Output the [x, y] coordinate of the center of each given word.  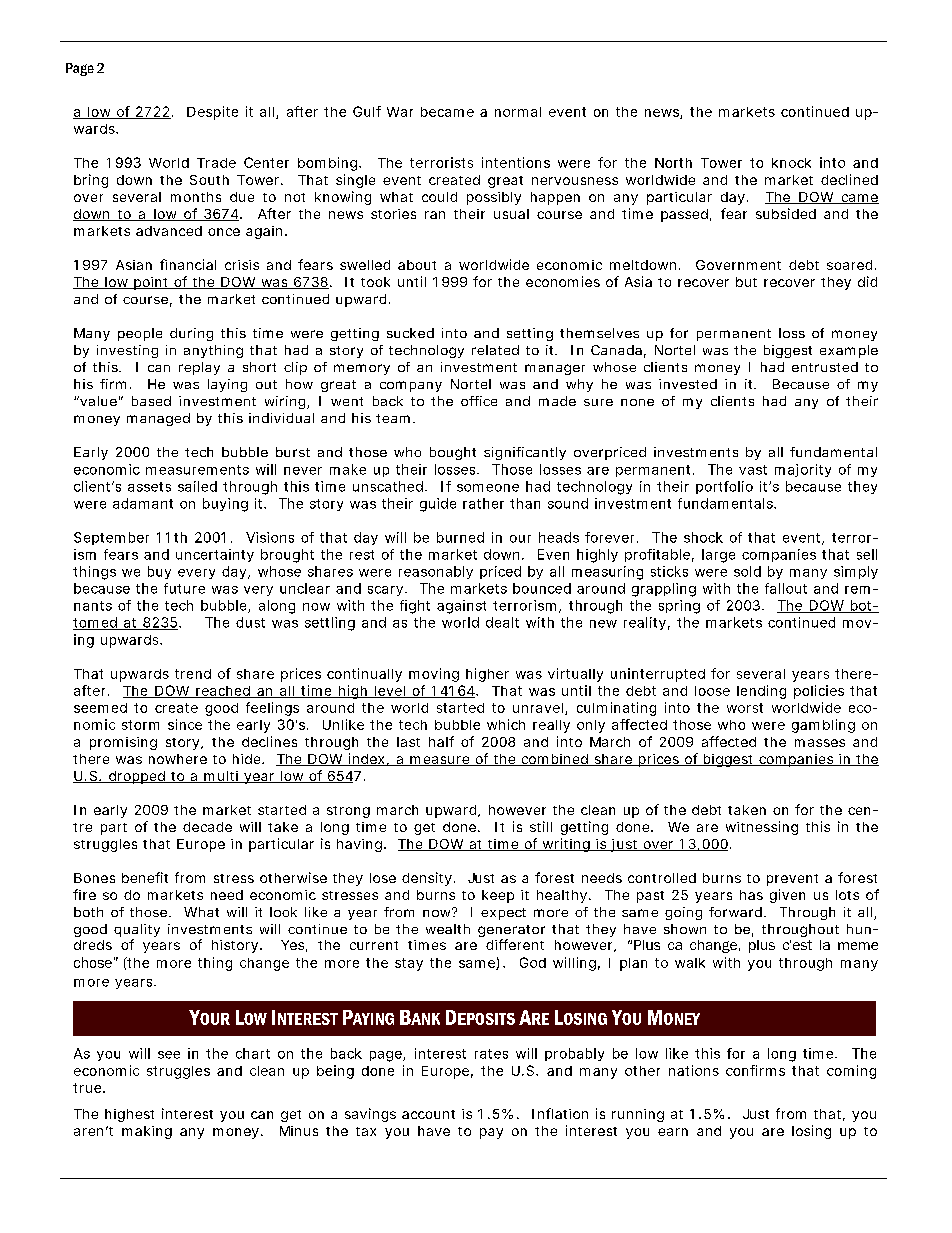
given [787, 896]
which [506, 724]
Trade [216, 163]
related [495, 350]
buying [225, 505]
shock [703, 537]
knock [791, 163]
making [147, 1132]
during [191, 334]
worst [745, 708]
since [185, 724]
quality [137, 932]
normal [518, 112]
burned [460, 537]
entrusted [825, 367]
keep [498, 896]
